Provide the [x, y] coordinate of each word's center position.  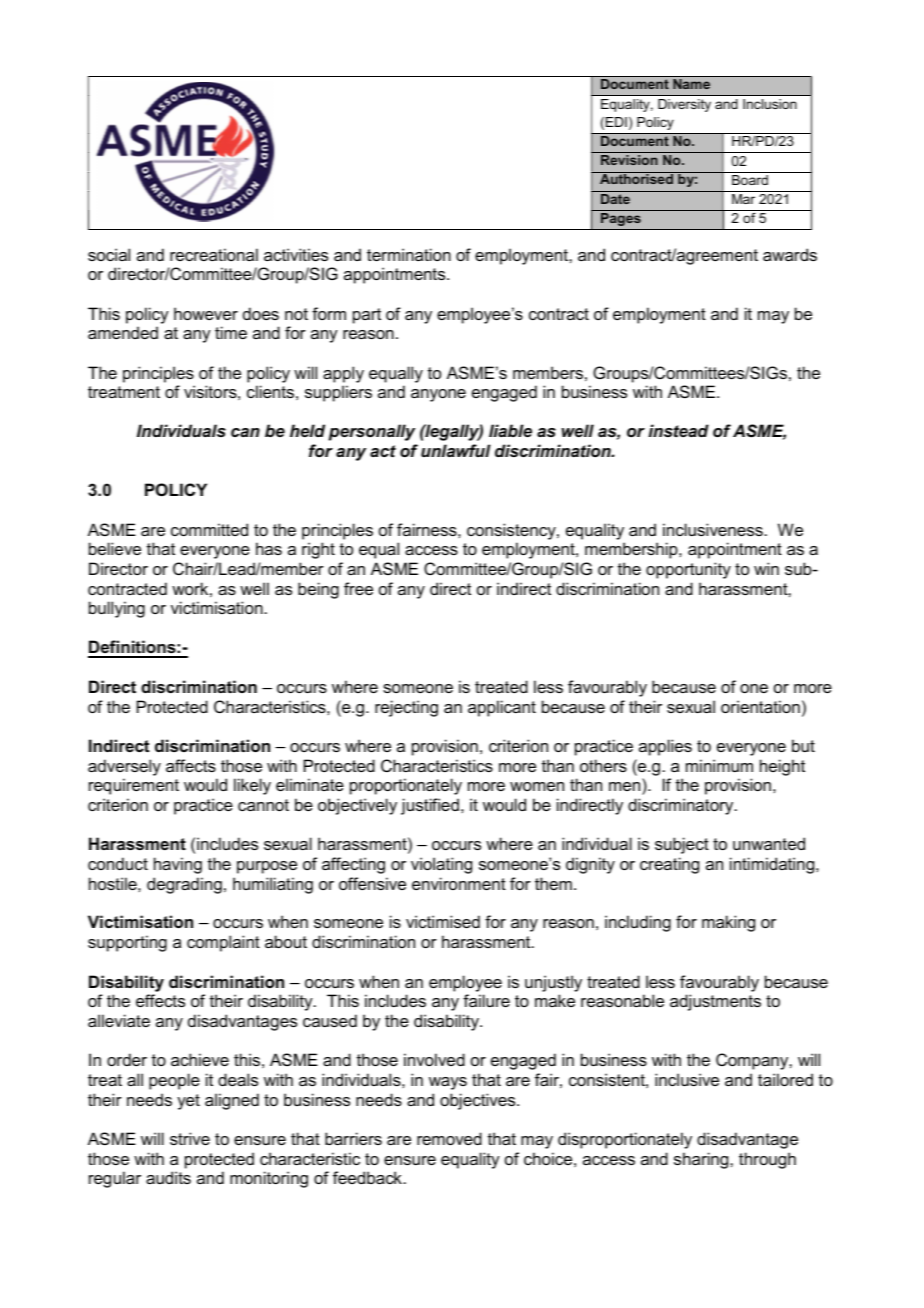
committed [209, 529]
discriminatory [682, 806]
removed [449, 1138]
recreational [214, 254]
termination [409, 254]
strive [190, 1138]
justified [430, 806]
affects [191, 765]
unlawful [456, 450]
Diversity [684, 105]
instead [678, 430]
